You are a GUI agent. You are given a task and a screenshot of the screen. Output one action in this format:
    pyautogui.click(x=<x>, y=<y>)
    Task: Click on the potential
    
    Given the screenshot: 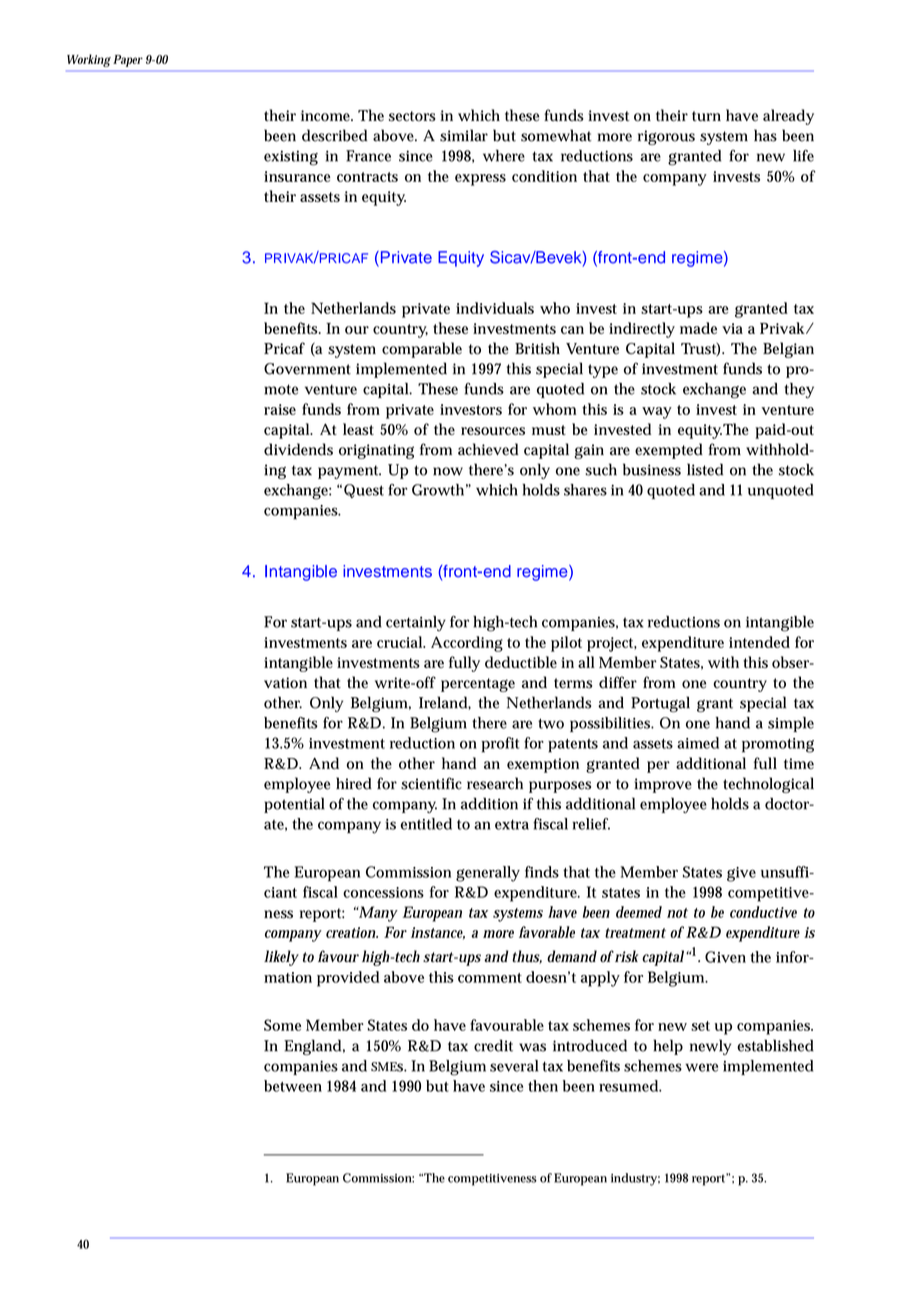 What is the action you would take?
    pyautogui.click(x=294, y=805)
